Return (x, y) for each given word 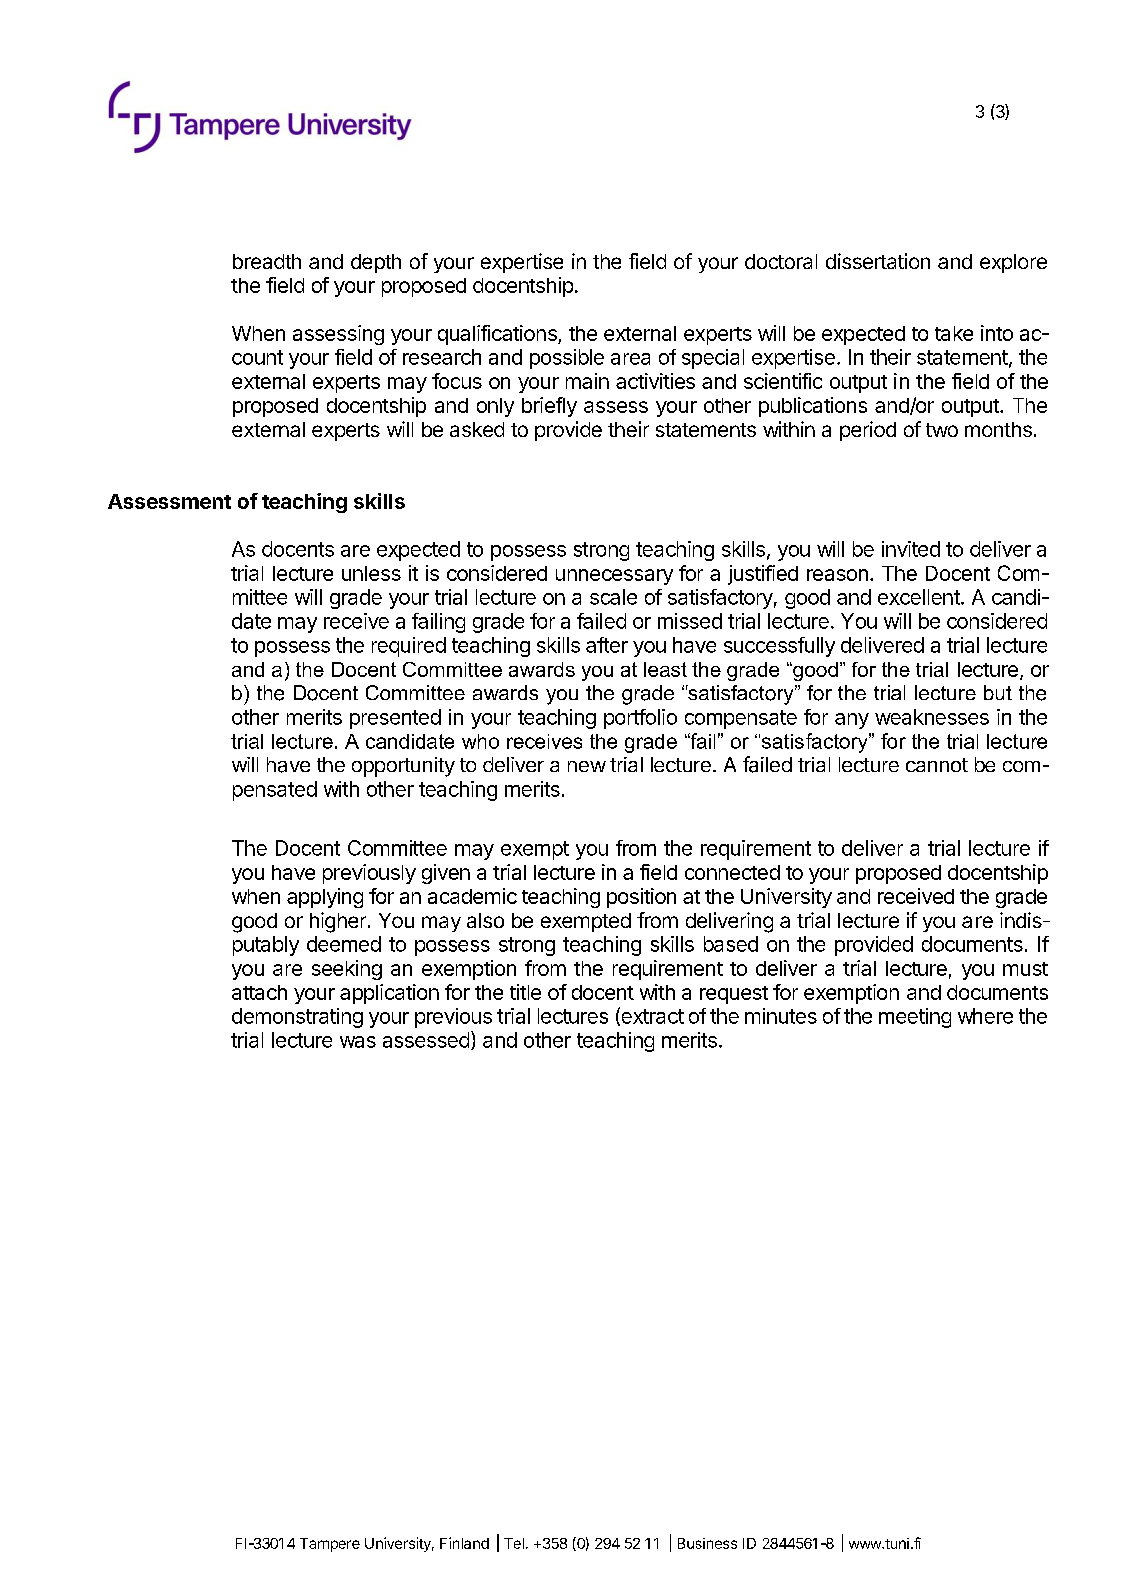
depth (376, 263)
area (630, 359)
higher (338, 922)
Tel (514, 1543)
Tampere (330, 1545)
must (1025, 969)
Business (707, 1543)
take (954, 333)
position (641, 898)
